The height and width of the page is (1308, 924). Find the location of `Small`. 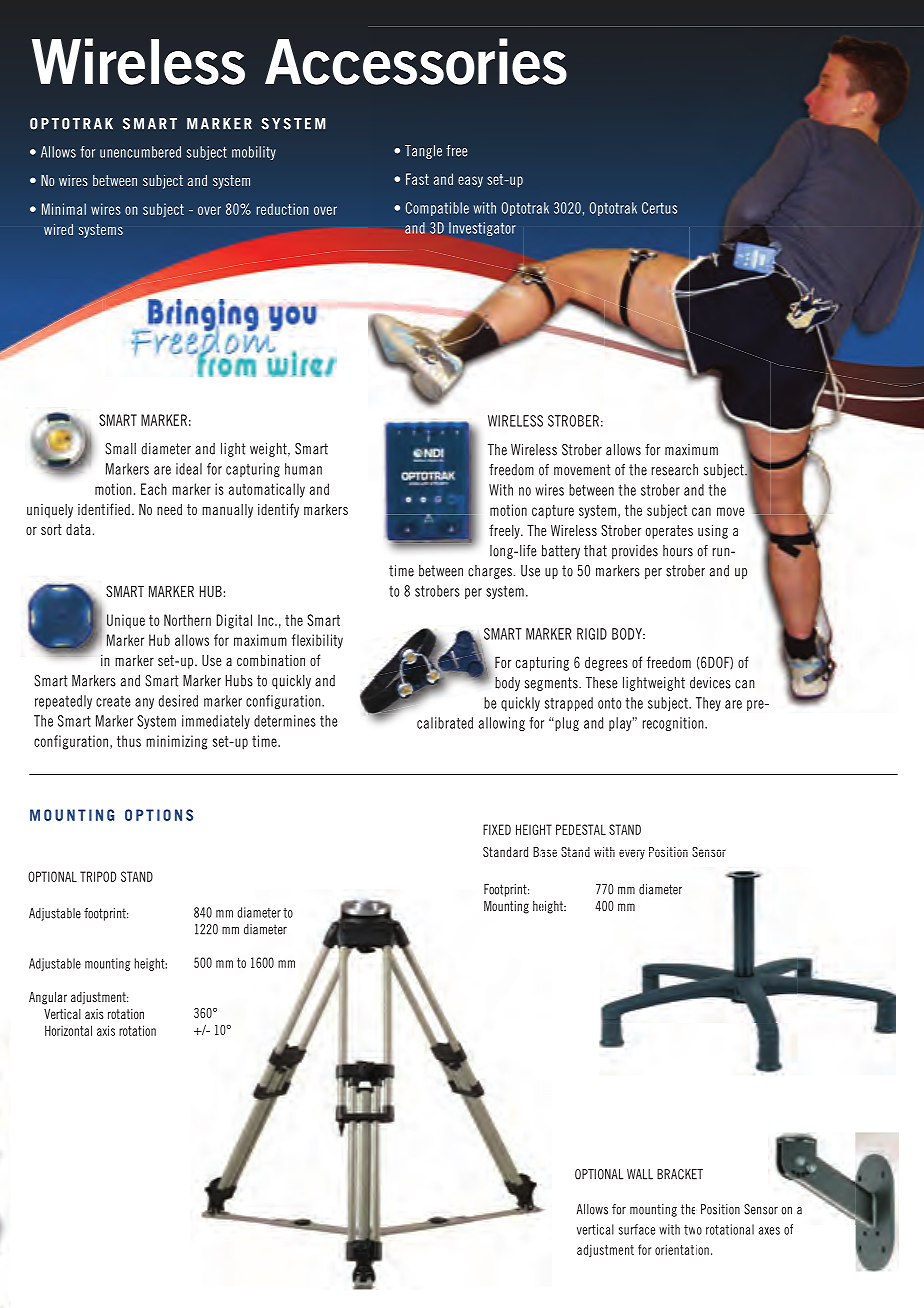

Small is located at coordinates (120, 449).
